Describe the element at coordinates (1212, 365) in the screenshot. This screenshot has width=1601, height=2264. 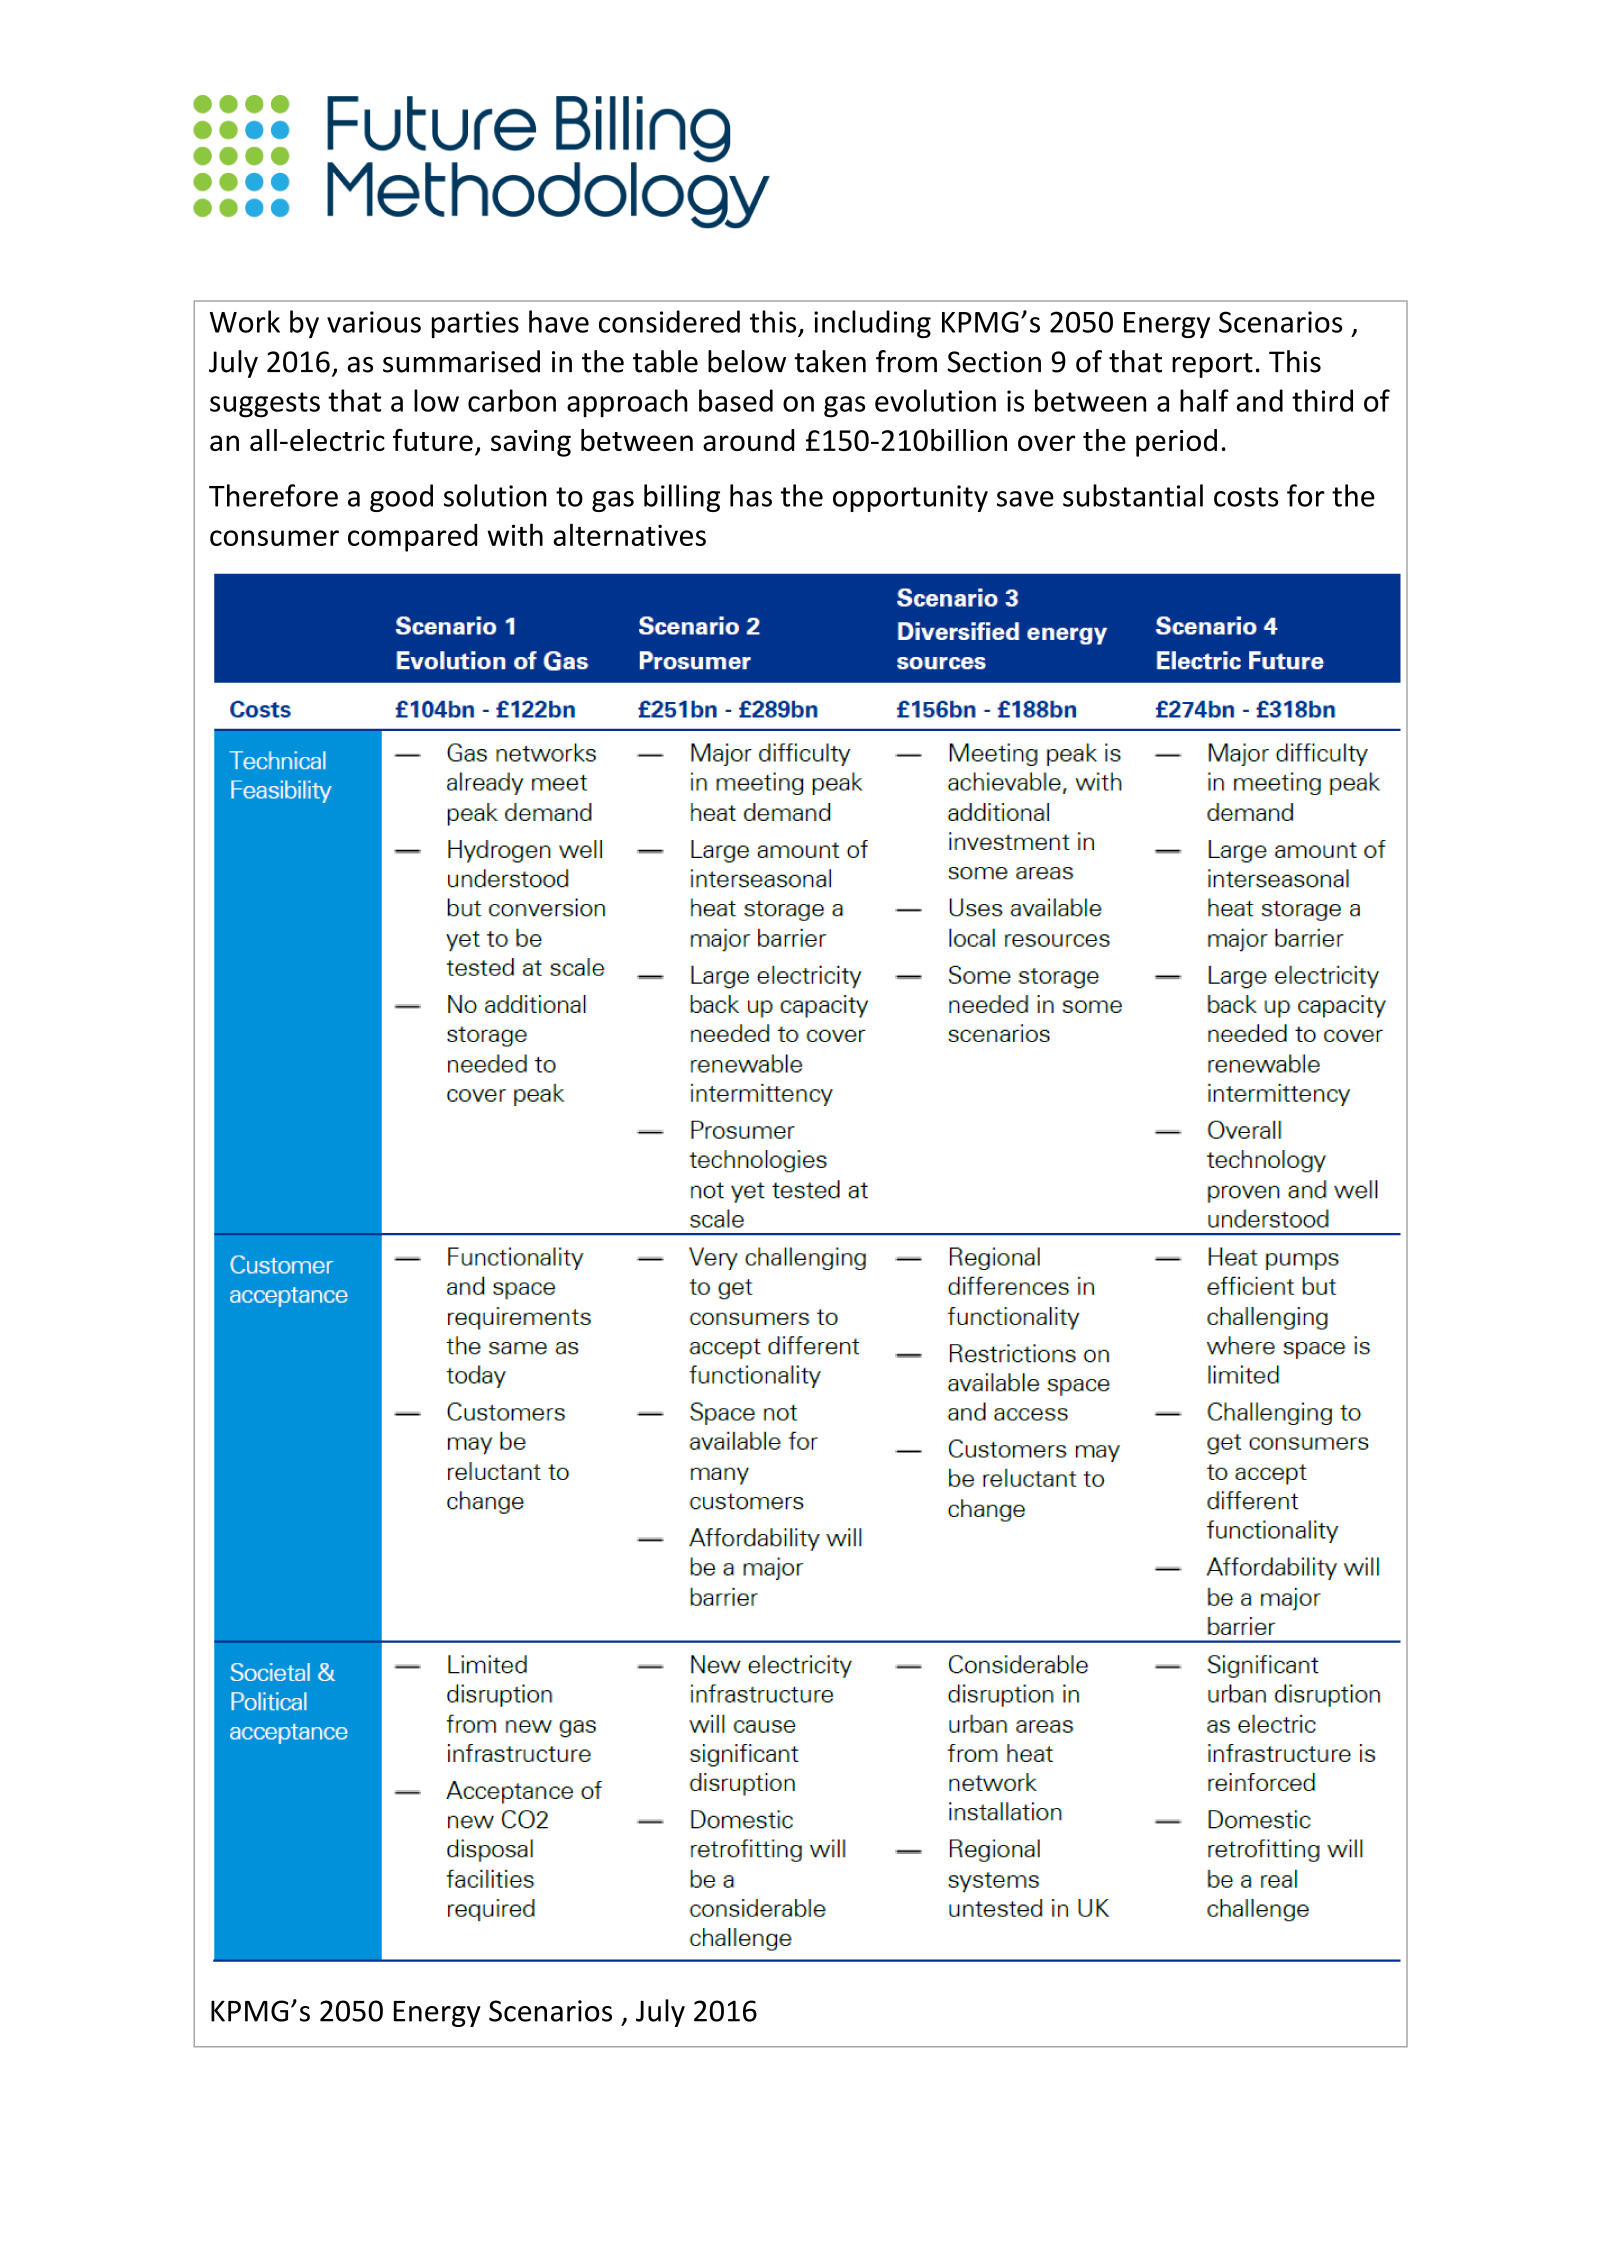
I see `report` at that location.
